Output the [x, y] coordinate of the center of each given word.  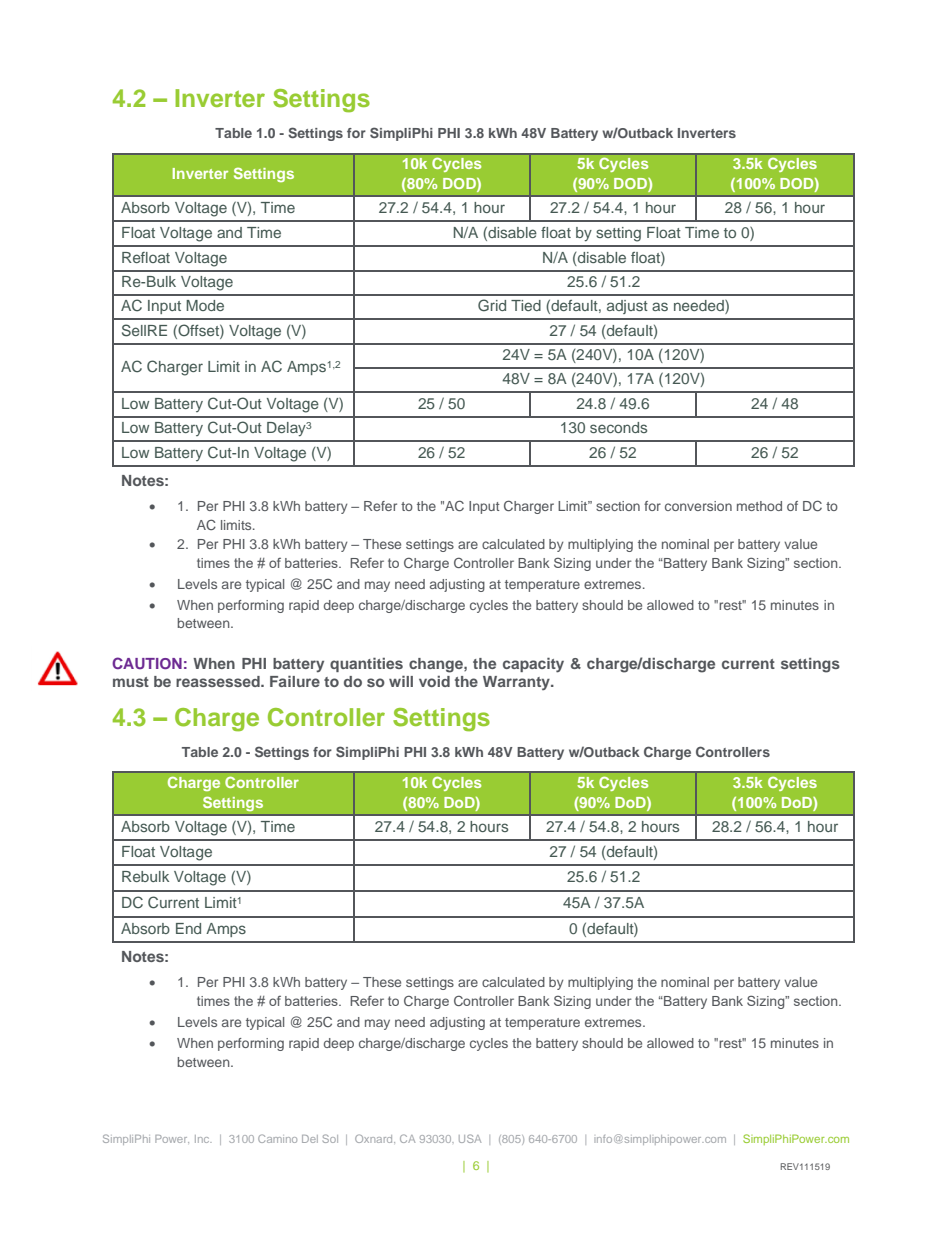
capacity [533, 665]
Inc [203, 1139]
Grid [492, 305]
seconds [618, 427]
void [434, 681]
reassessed [219, 681]
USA [470, 1138]
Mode [205, 305]
